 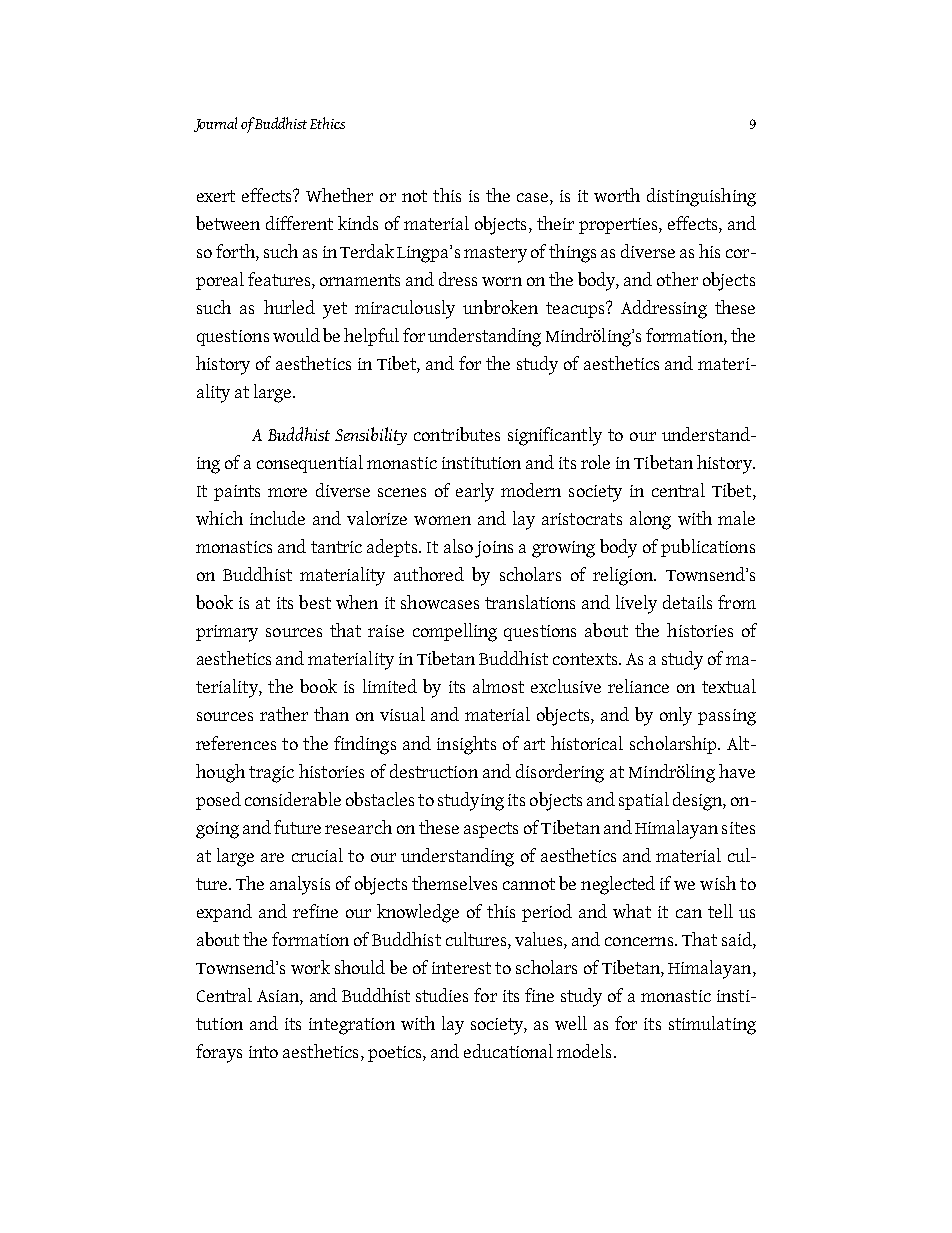 What do you see at coordinates (494, 549) in the screenshot?
I see `joins` at bounding box center [494, 549].
